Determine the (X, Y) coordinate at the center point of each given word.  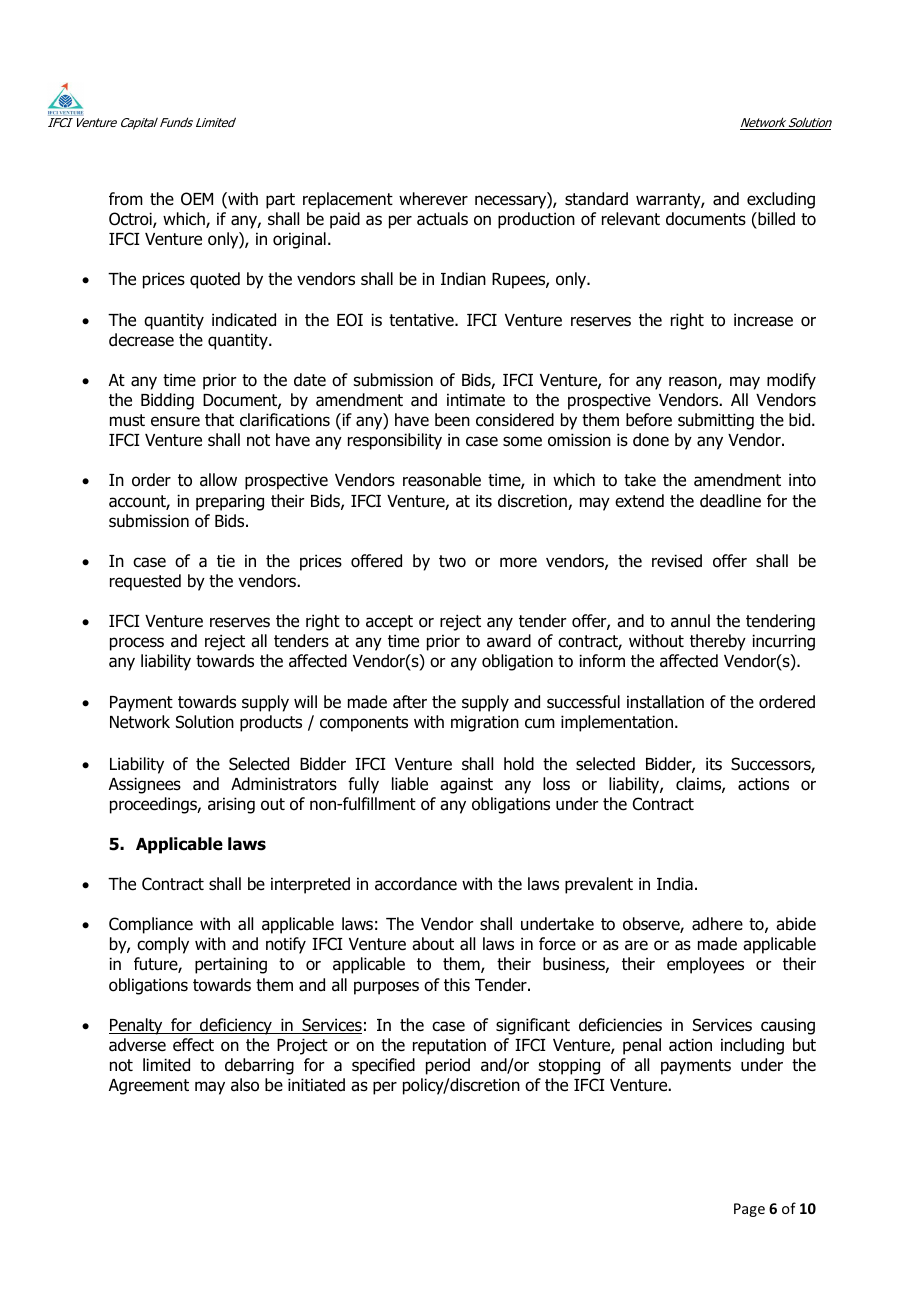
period (448, 1066)
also (245, 1085)
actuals (442, 219)
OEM (197, 199)
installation (665, 702)
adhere (717, 924)
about (433, 944)
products (271, 723)
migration (485, 723)
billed (775, 219)
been (452, 420)
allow (218, 480)
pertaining (231, 965)
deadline (730, 501)
